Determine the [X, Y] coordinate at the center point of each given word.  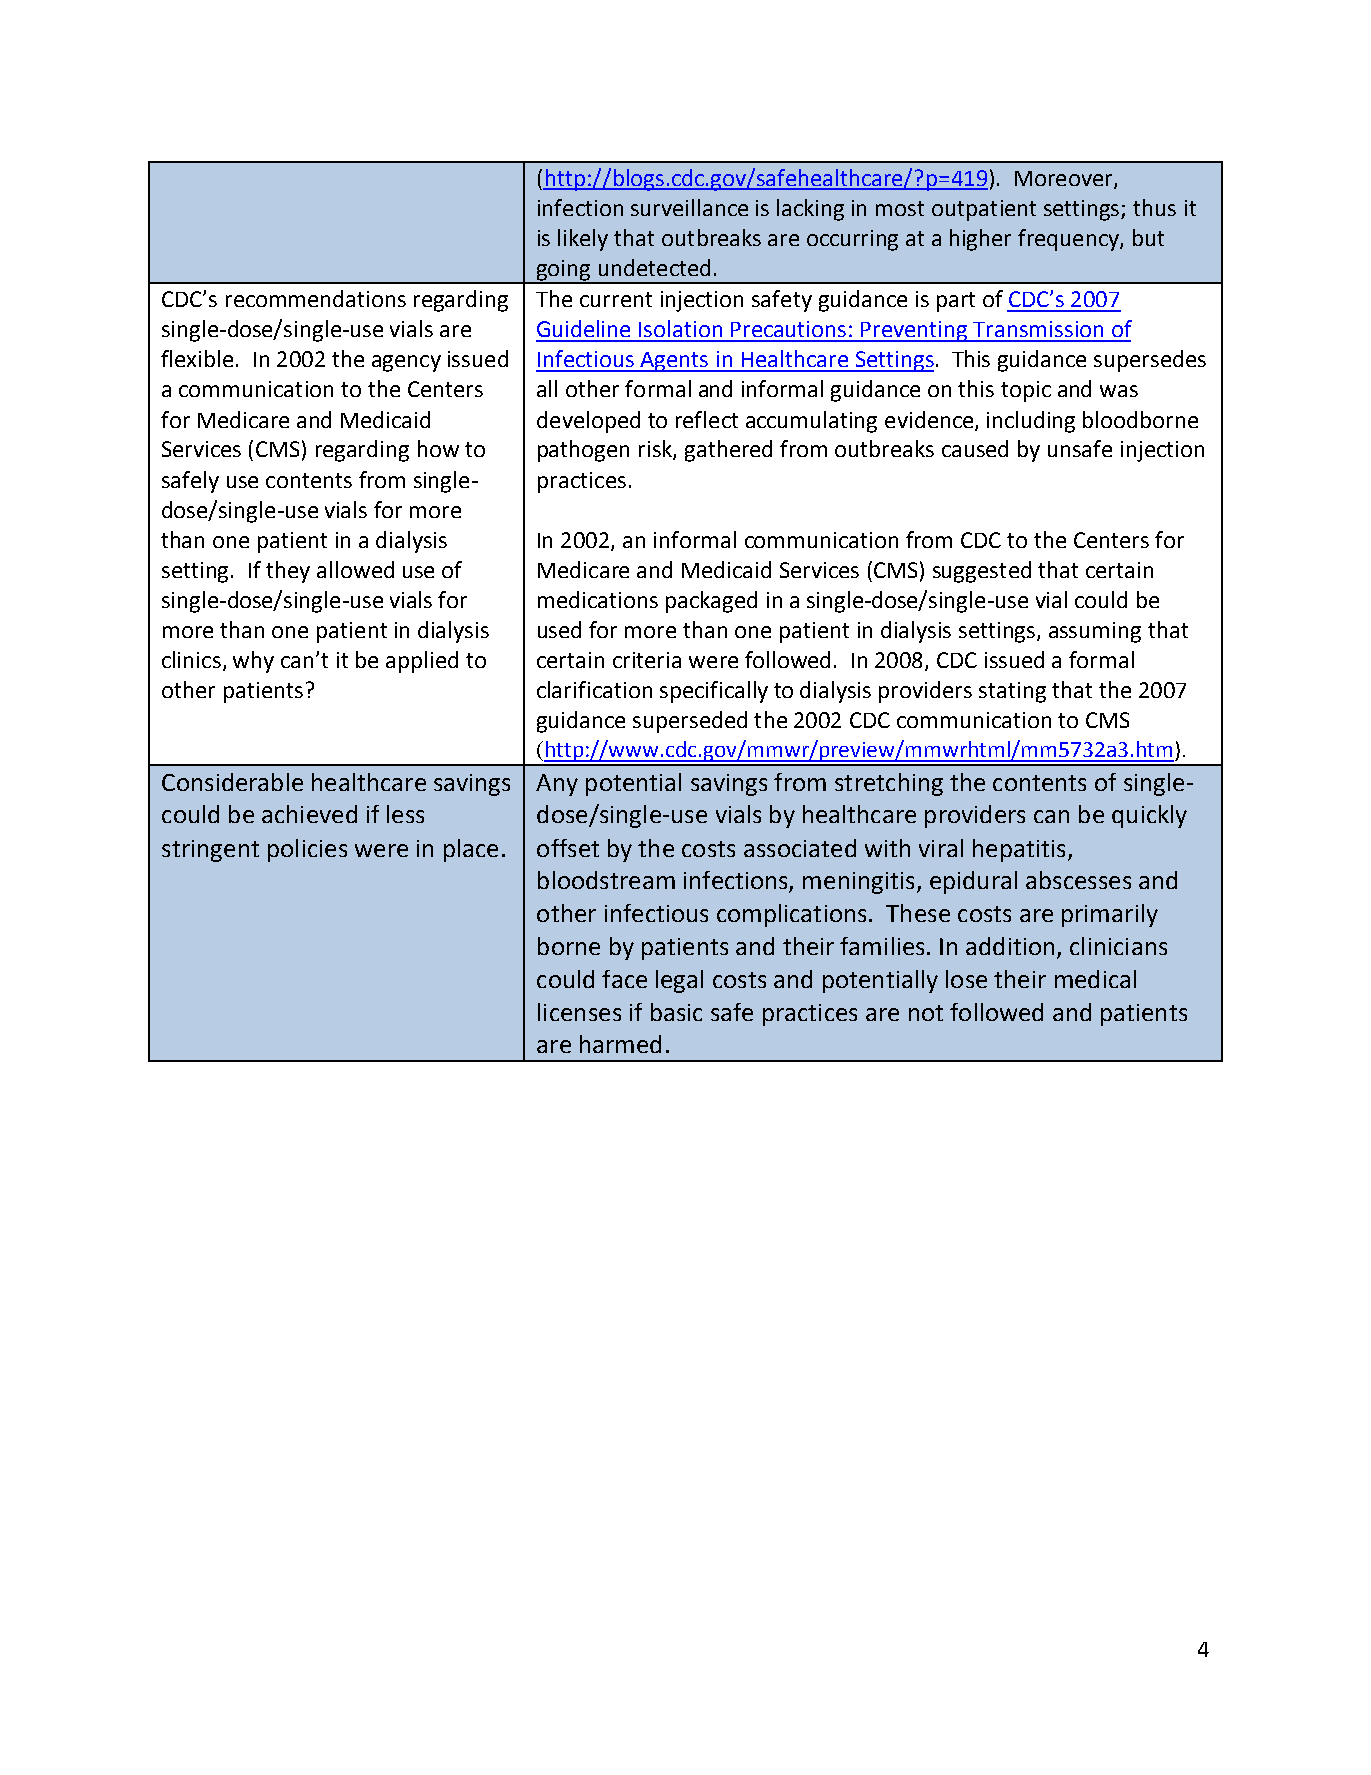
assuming [1095, 632]
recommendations [316, 298]
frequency [1069, 240]
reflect [707, 419]
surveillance [689, 207]
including [1031, 422]
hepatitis [1019, 850]
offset [568, 848]
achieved [309, 814]
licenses [579, 1012]
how [438, 448]
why [253, 662]
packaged [711, 602]
